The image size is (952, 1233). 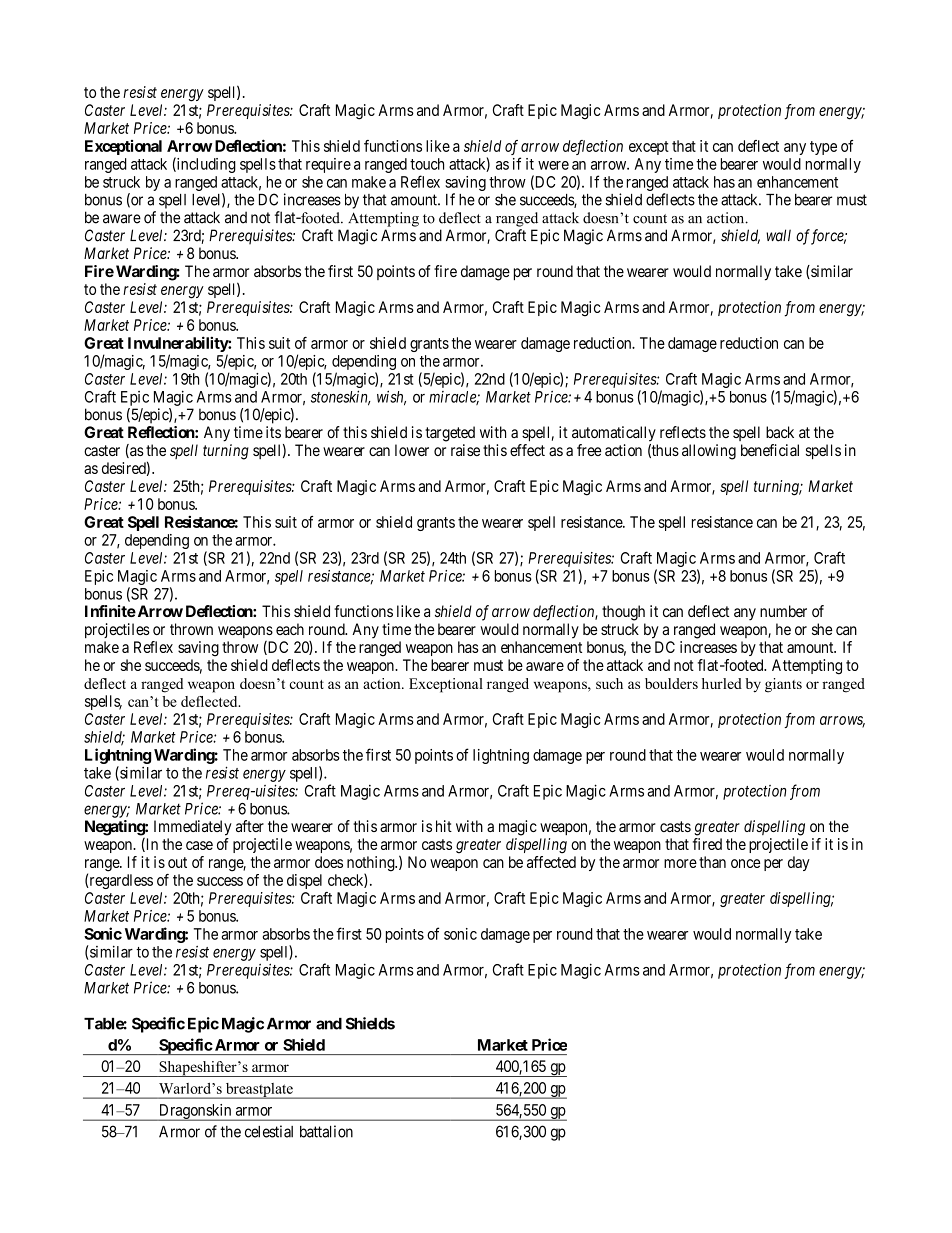 I want to click on Dragonskin, so click(x=195, y=1112).
